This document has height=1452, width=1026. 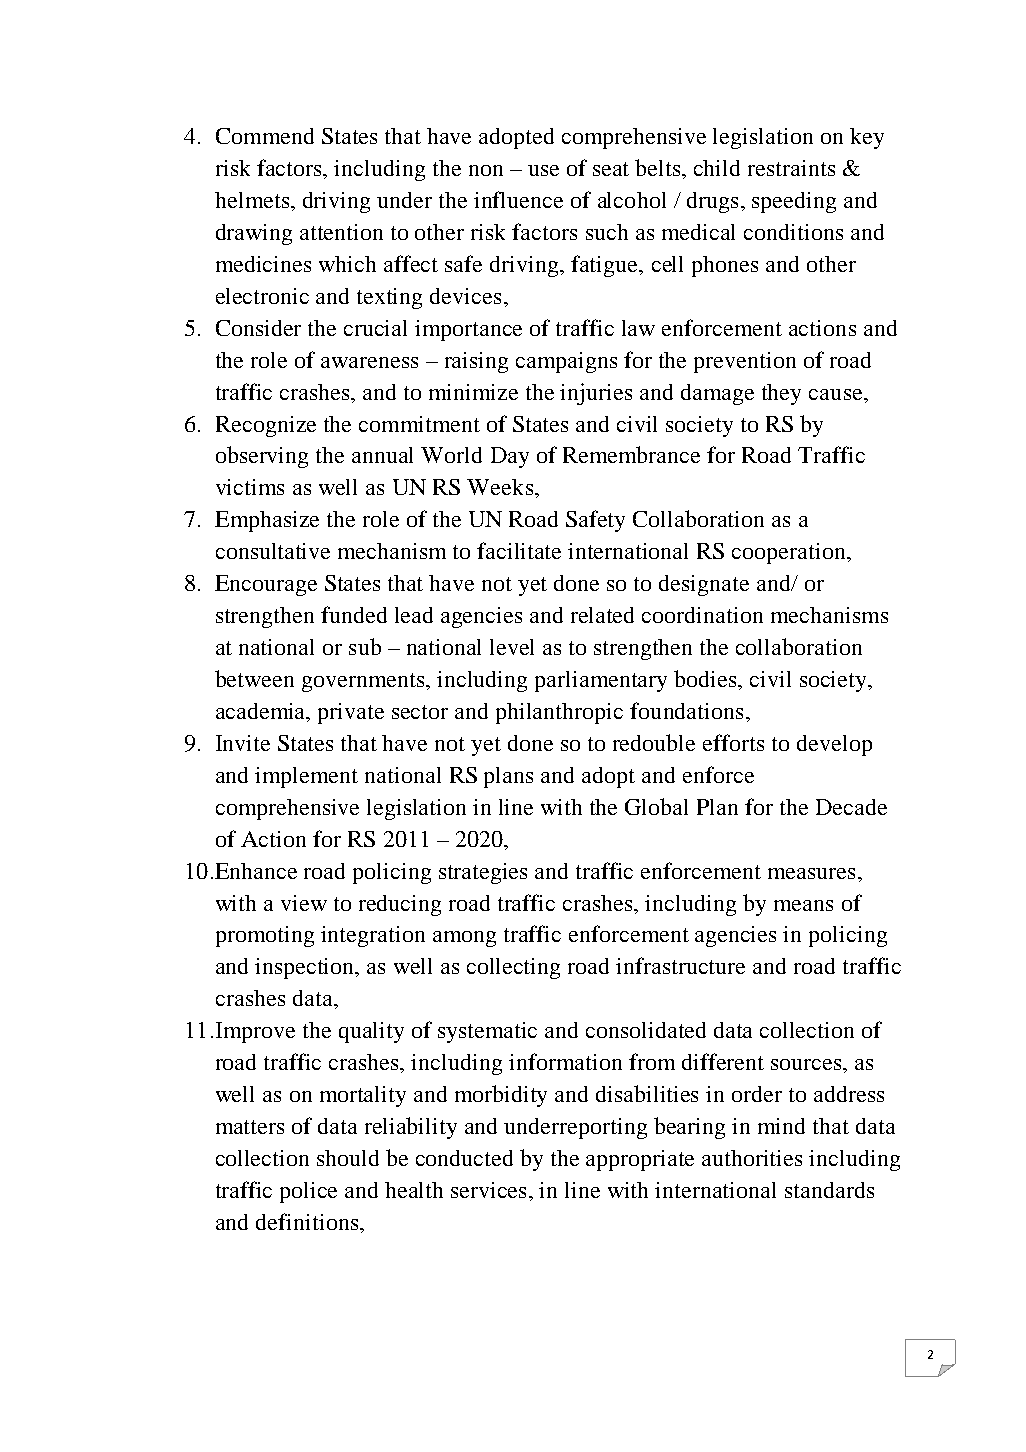 I want to click on Recognize, so click(x=266, y=426).
